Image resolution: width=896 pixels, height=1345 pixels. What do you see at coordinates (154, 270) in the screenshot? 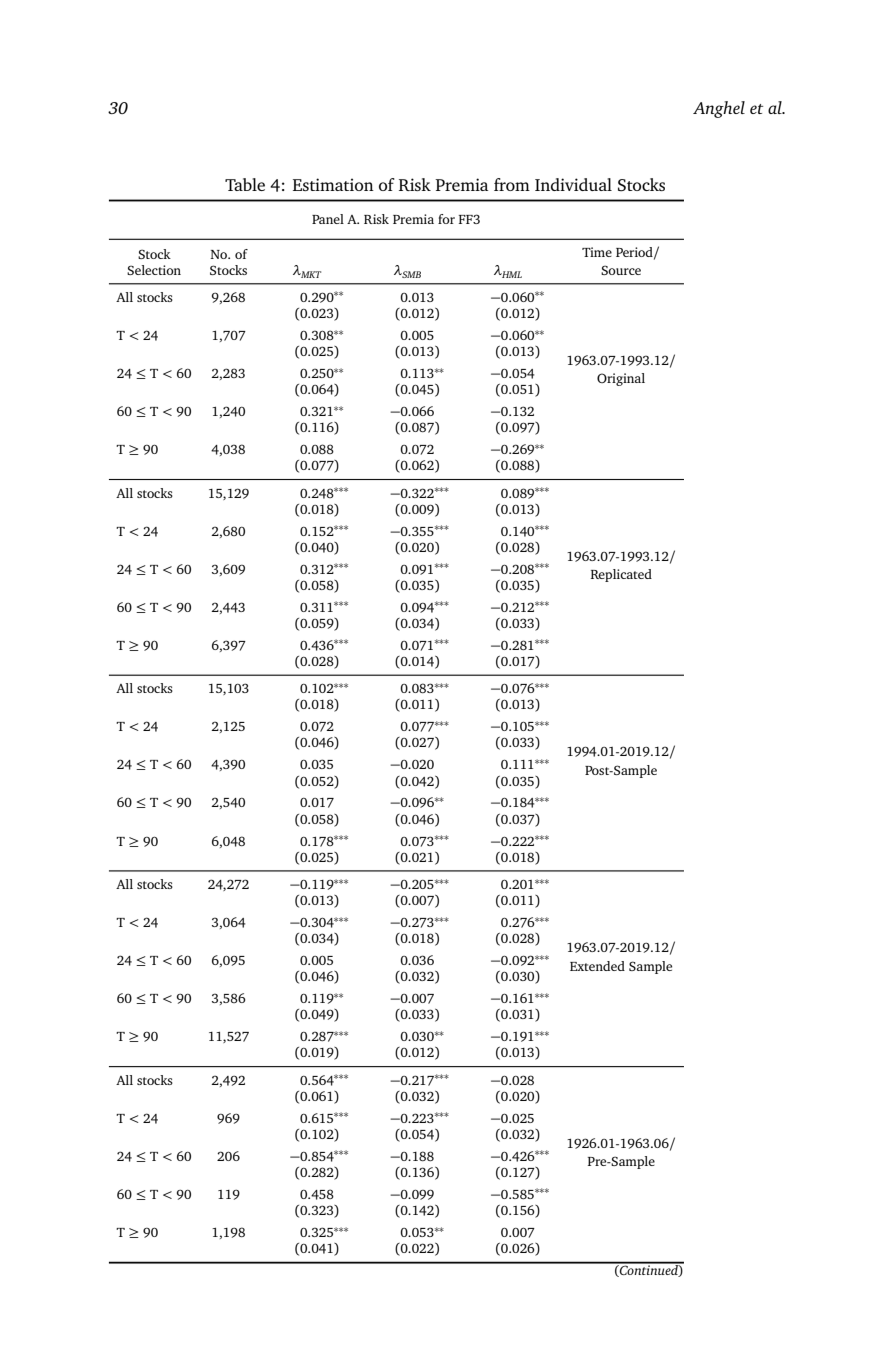
I see `Selection` at bounding box center [154, 270].
